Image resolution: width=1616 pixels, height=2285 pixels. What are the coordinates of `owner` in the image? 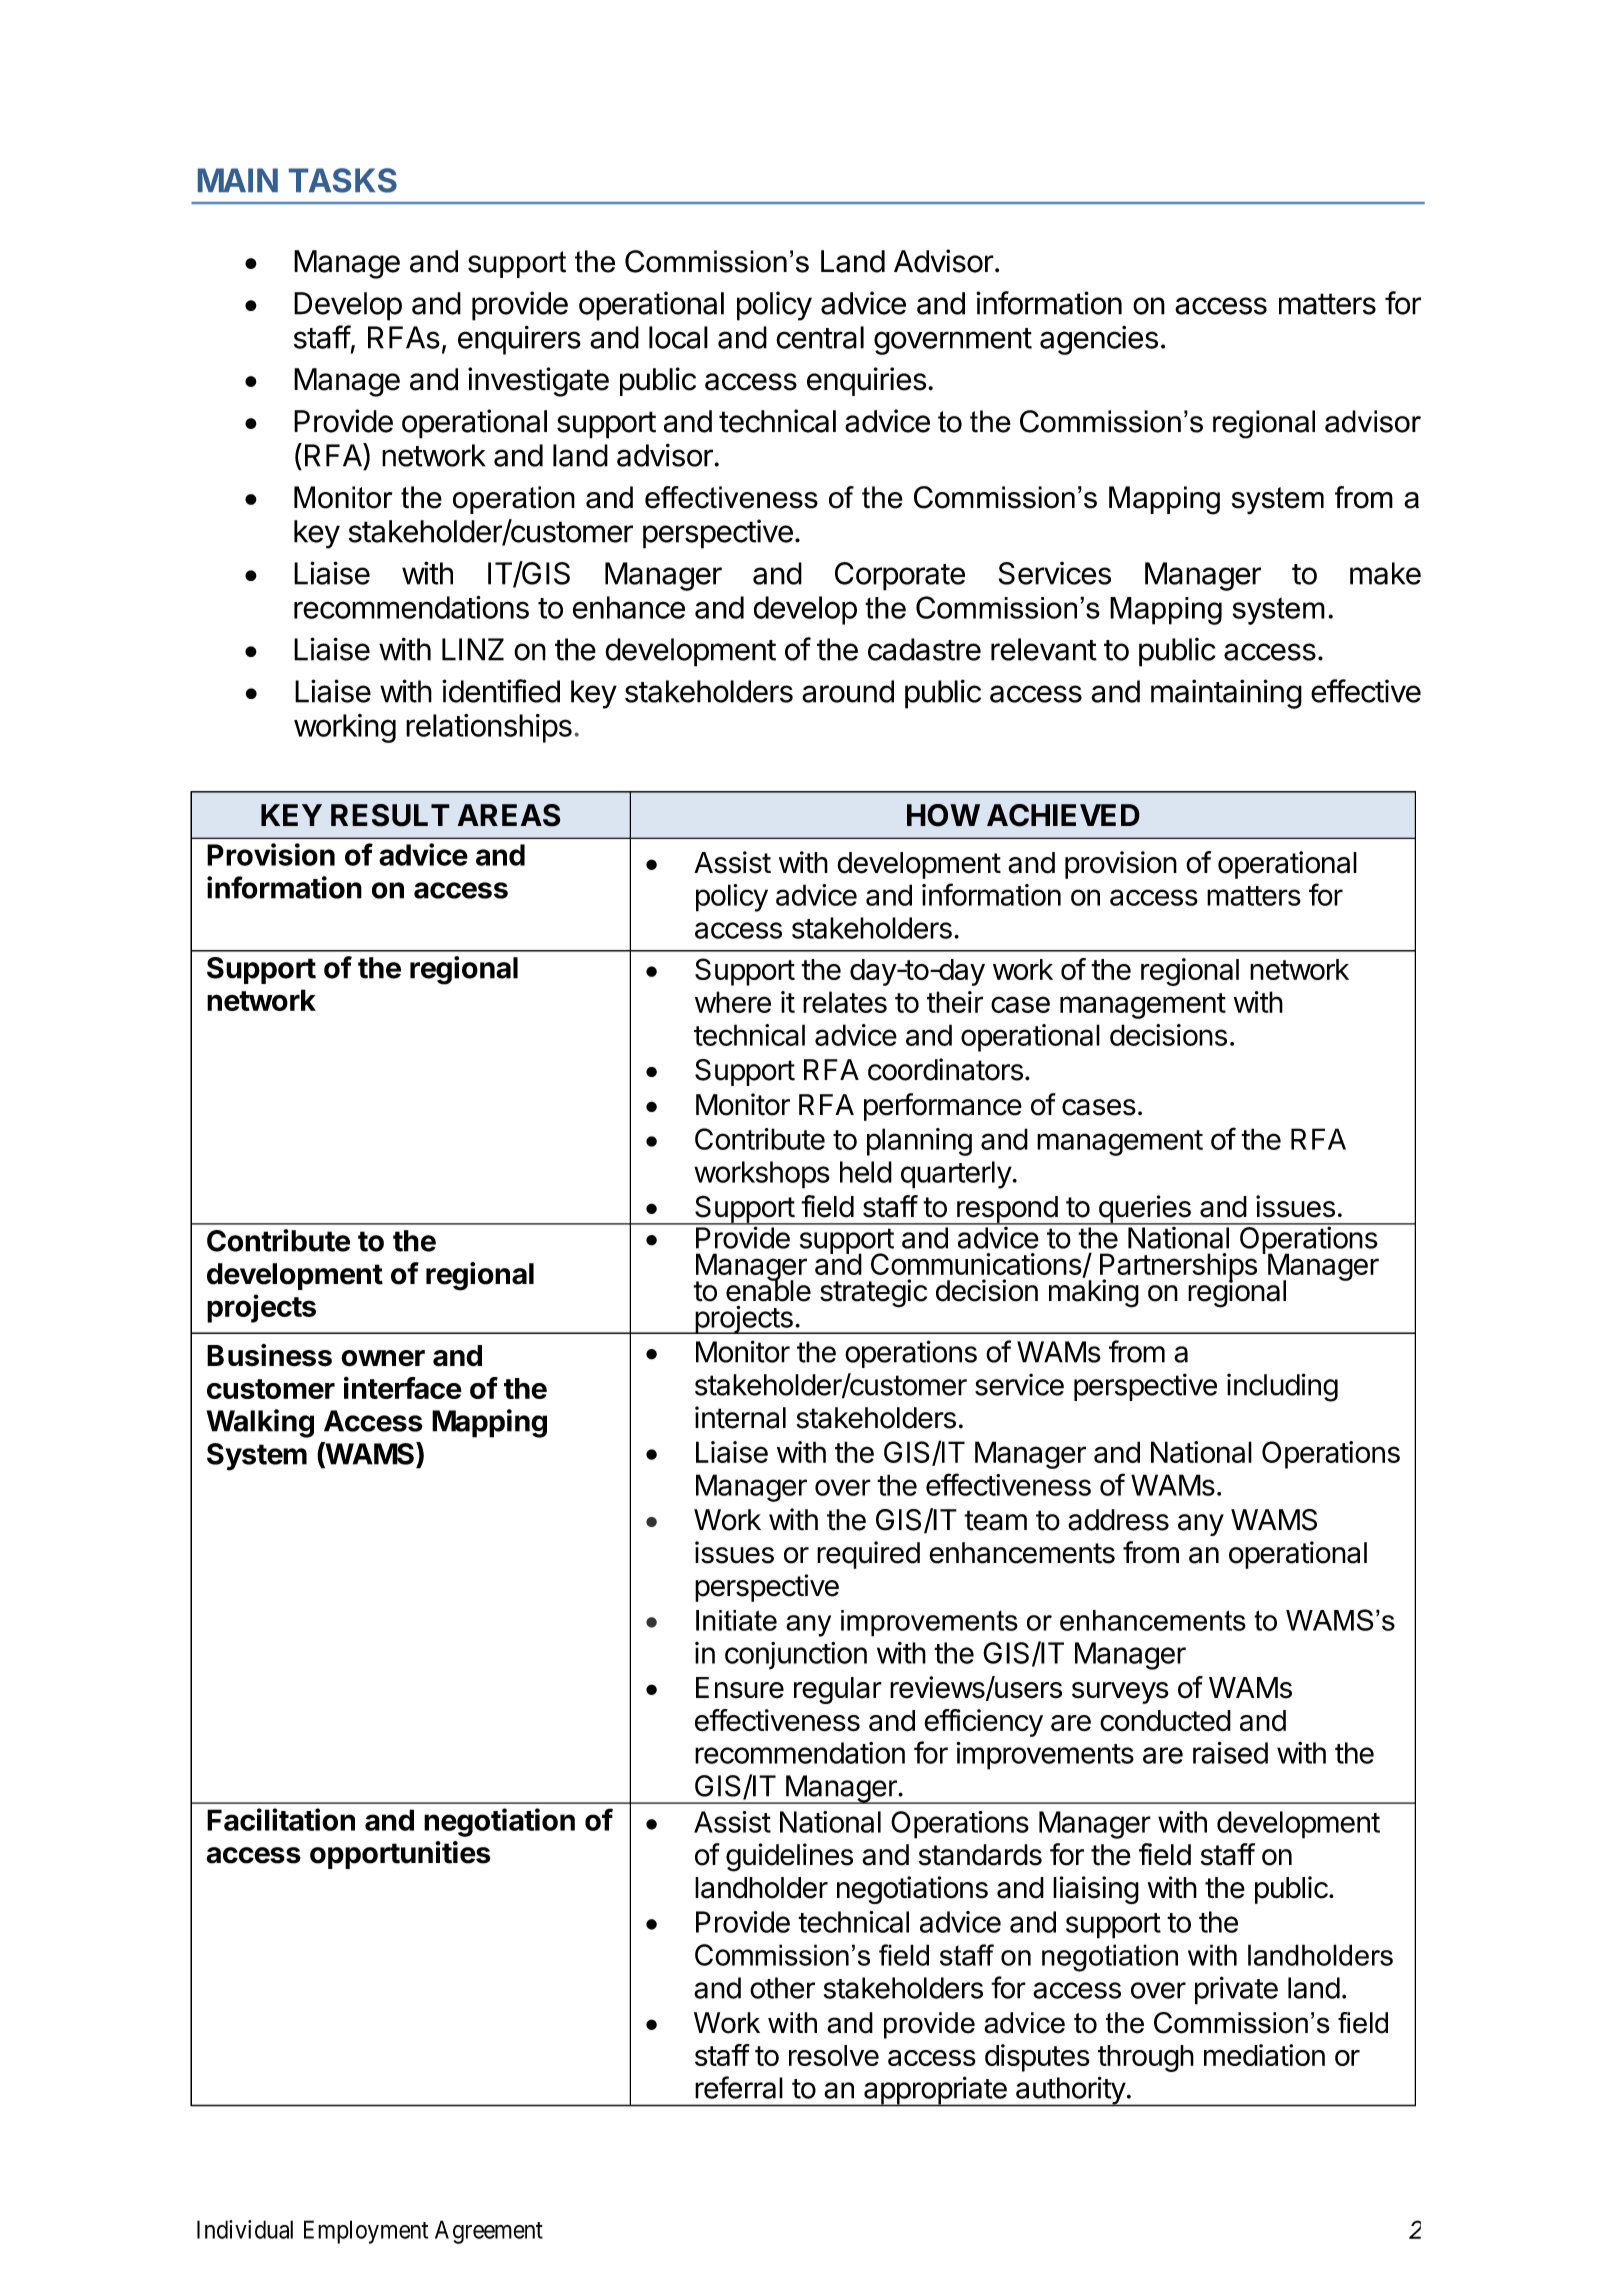 It's located at (383, 1358).
